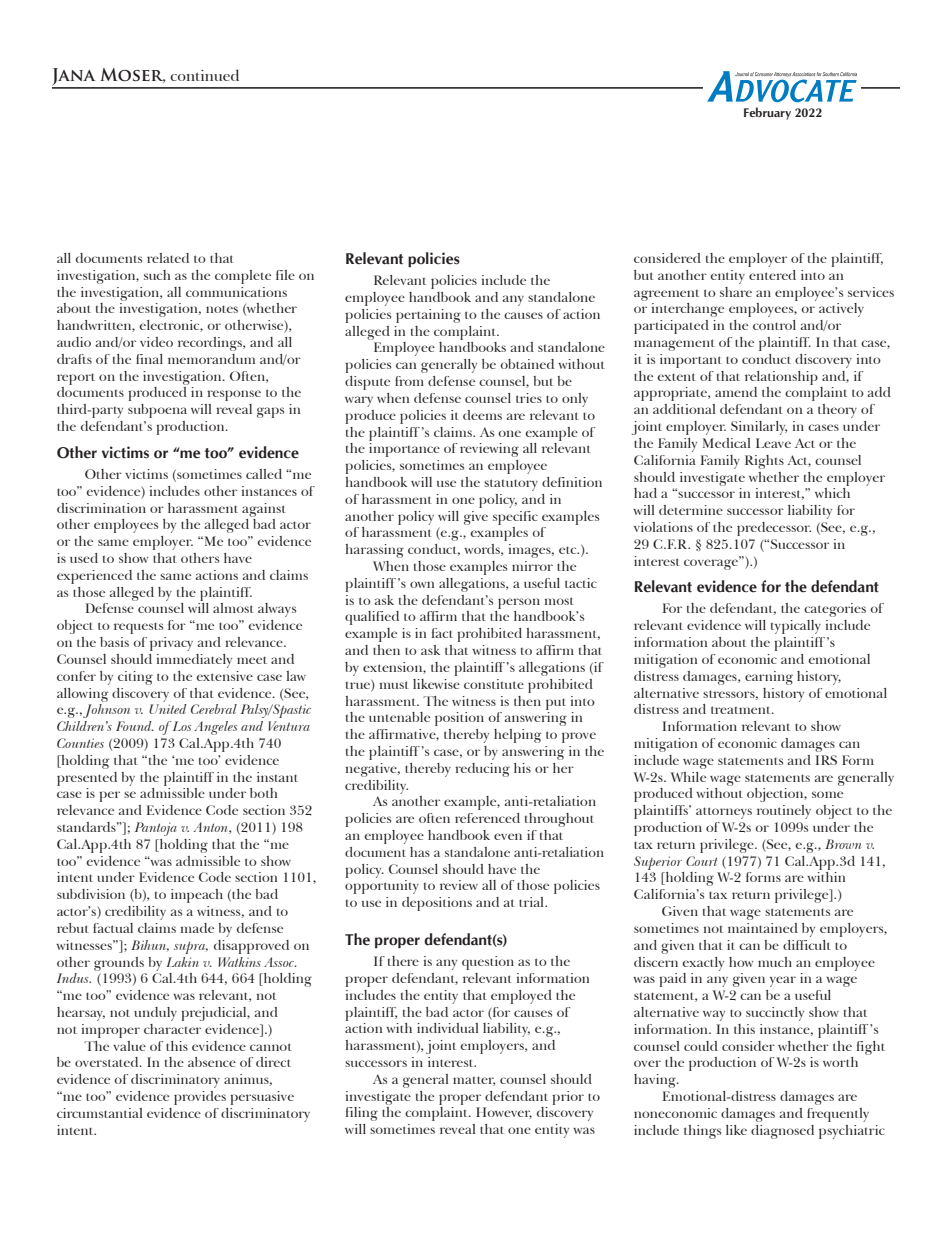 This page has height=1233, width=952. Describe the element at coordinates (132, 75) in the page. I see `Moser` at that location.
